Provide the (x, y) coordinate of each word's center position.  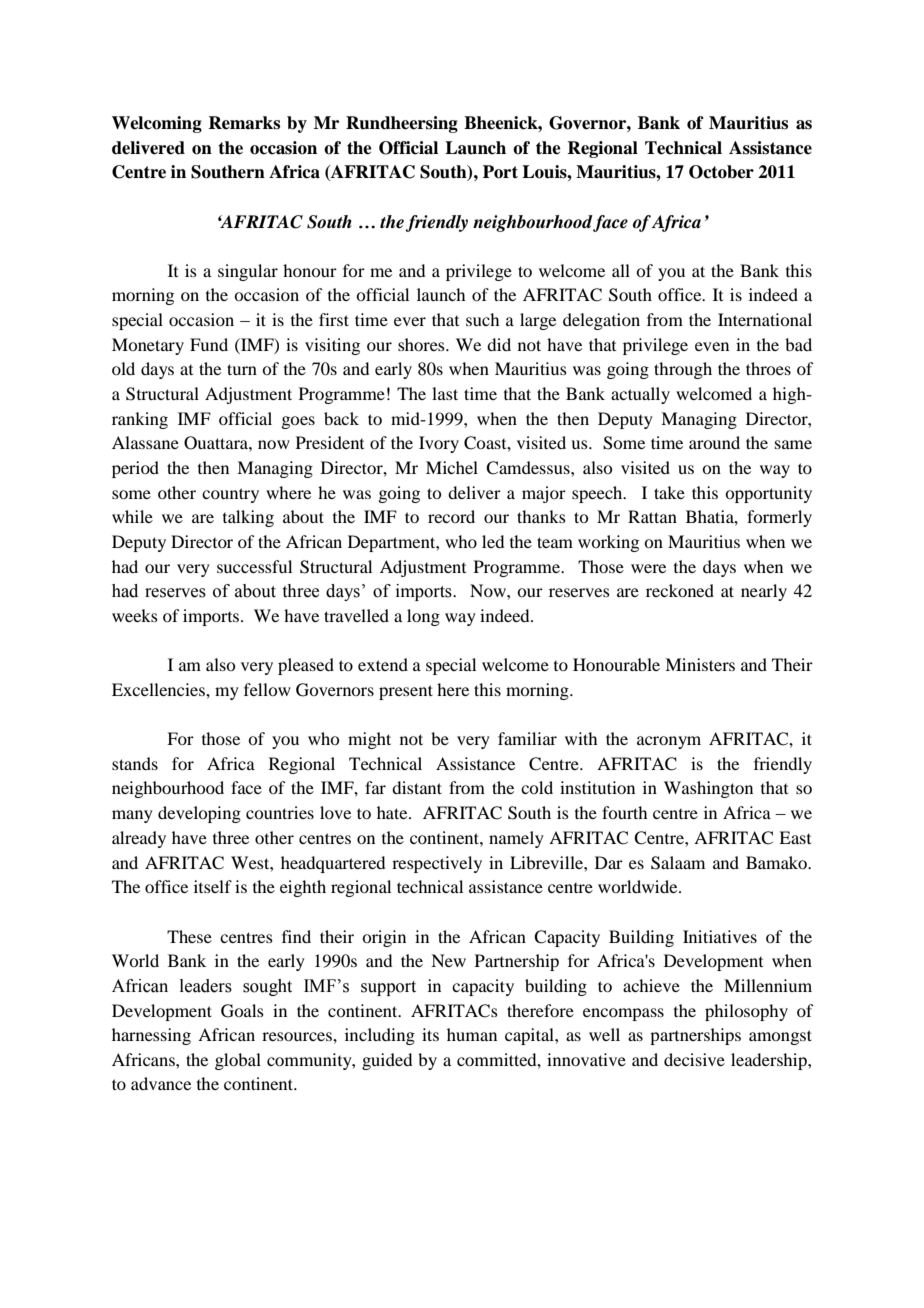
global (238, 1061)
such (482, 319)
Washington (708, 789)
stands (135, 763)
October (721, 172)
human (472, 1034)
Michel (452, 467)
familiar (527, 738)
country (230, 495)
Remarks (244, 123)
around (714, 442)
